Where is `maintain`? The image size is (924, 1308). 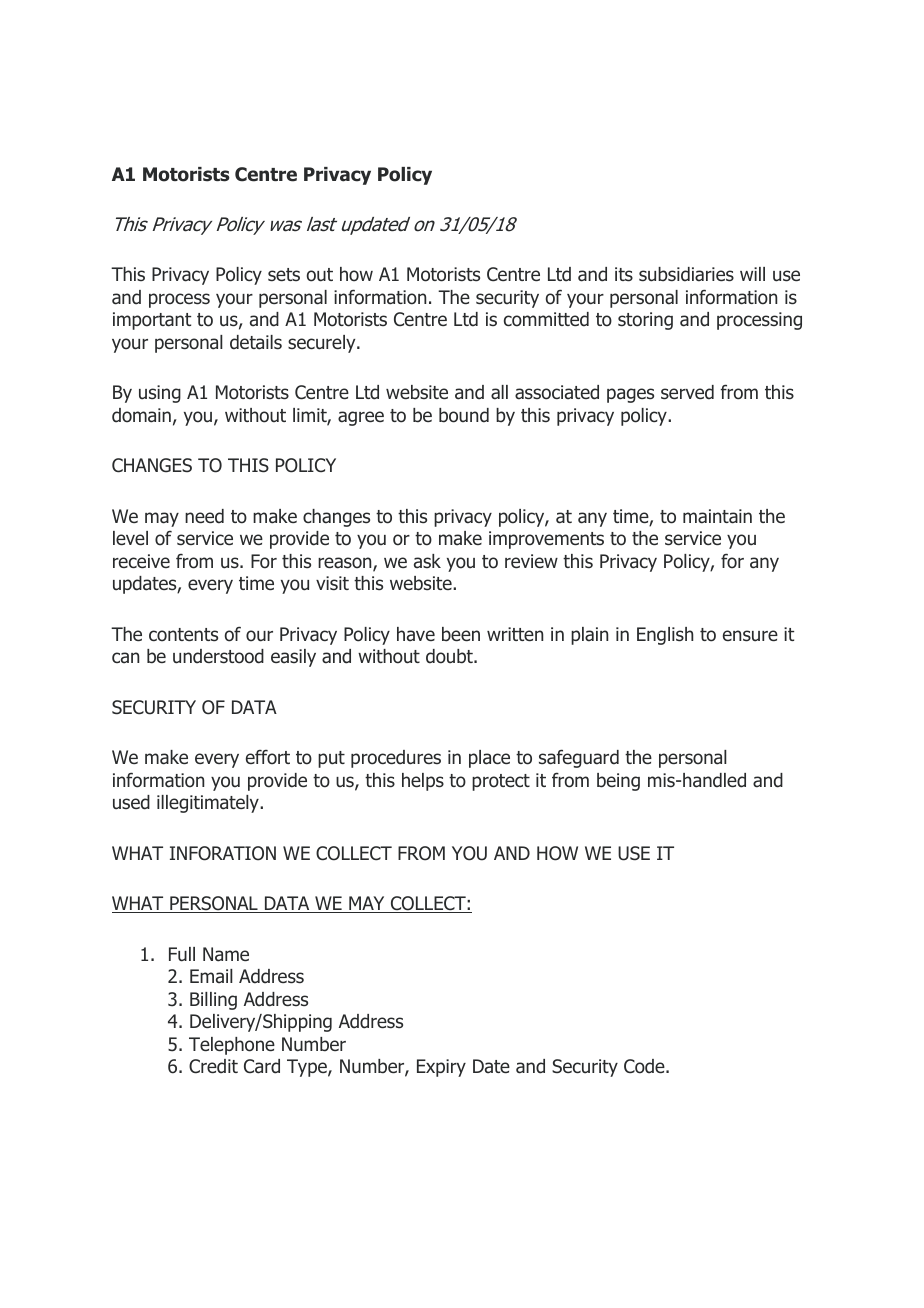 maintain is located at coordinates (717, 516).
